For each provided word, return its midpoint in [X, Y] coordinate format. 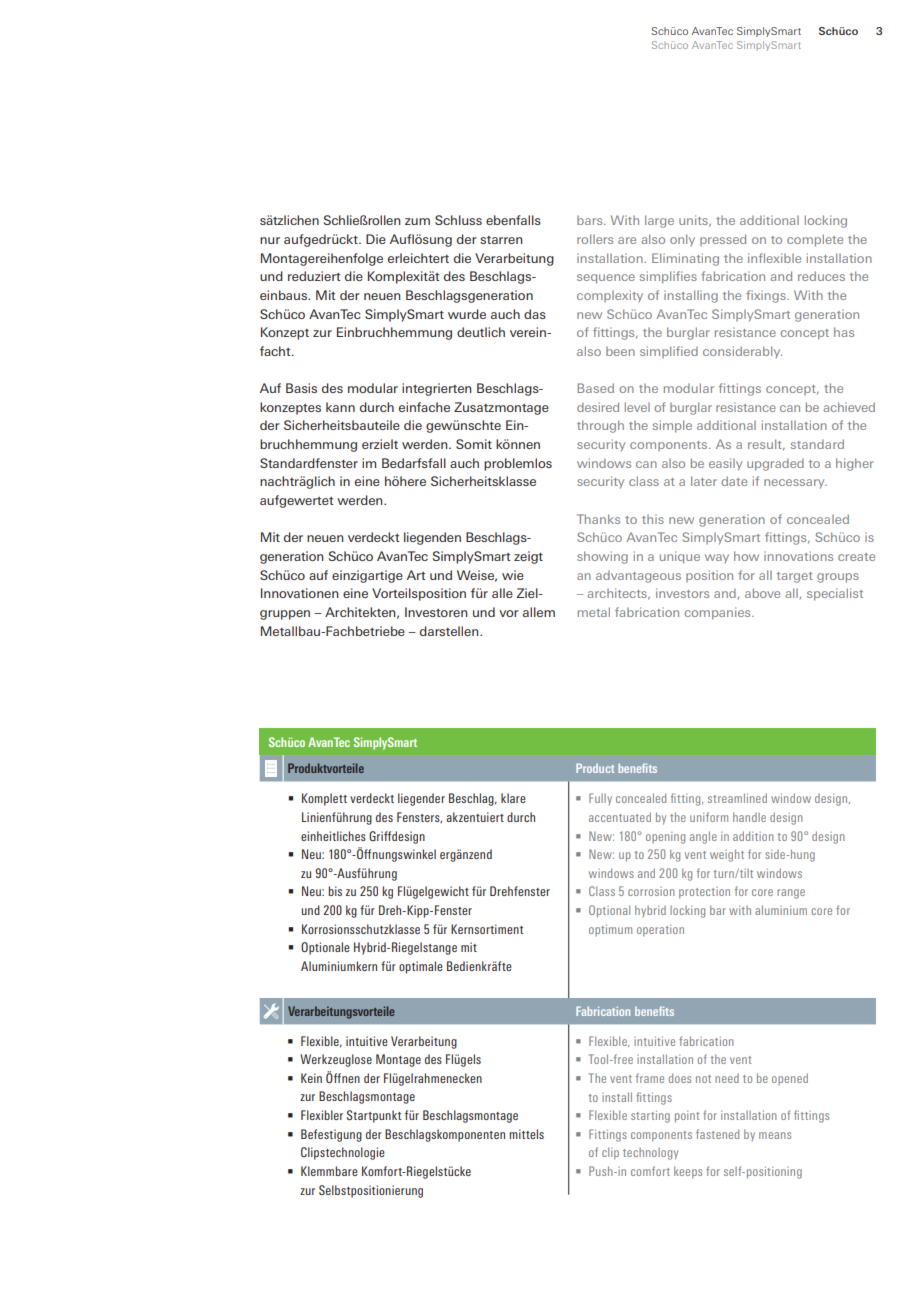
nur [270, 240]
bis [335, 891]
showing [602, 557]
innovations [798, 556]
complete [815, 240]
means [775, 1135]
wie [513, 575]
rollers [595, 239]
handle [749, 817]
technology [650, 1154]
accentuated [620, 817]
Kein [311, 1078]
